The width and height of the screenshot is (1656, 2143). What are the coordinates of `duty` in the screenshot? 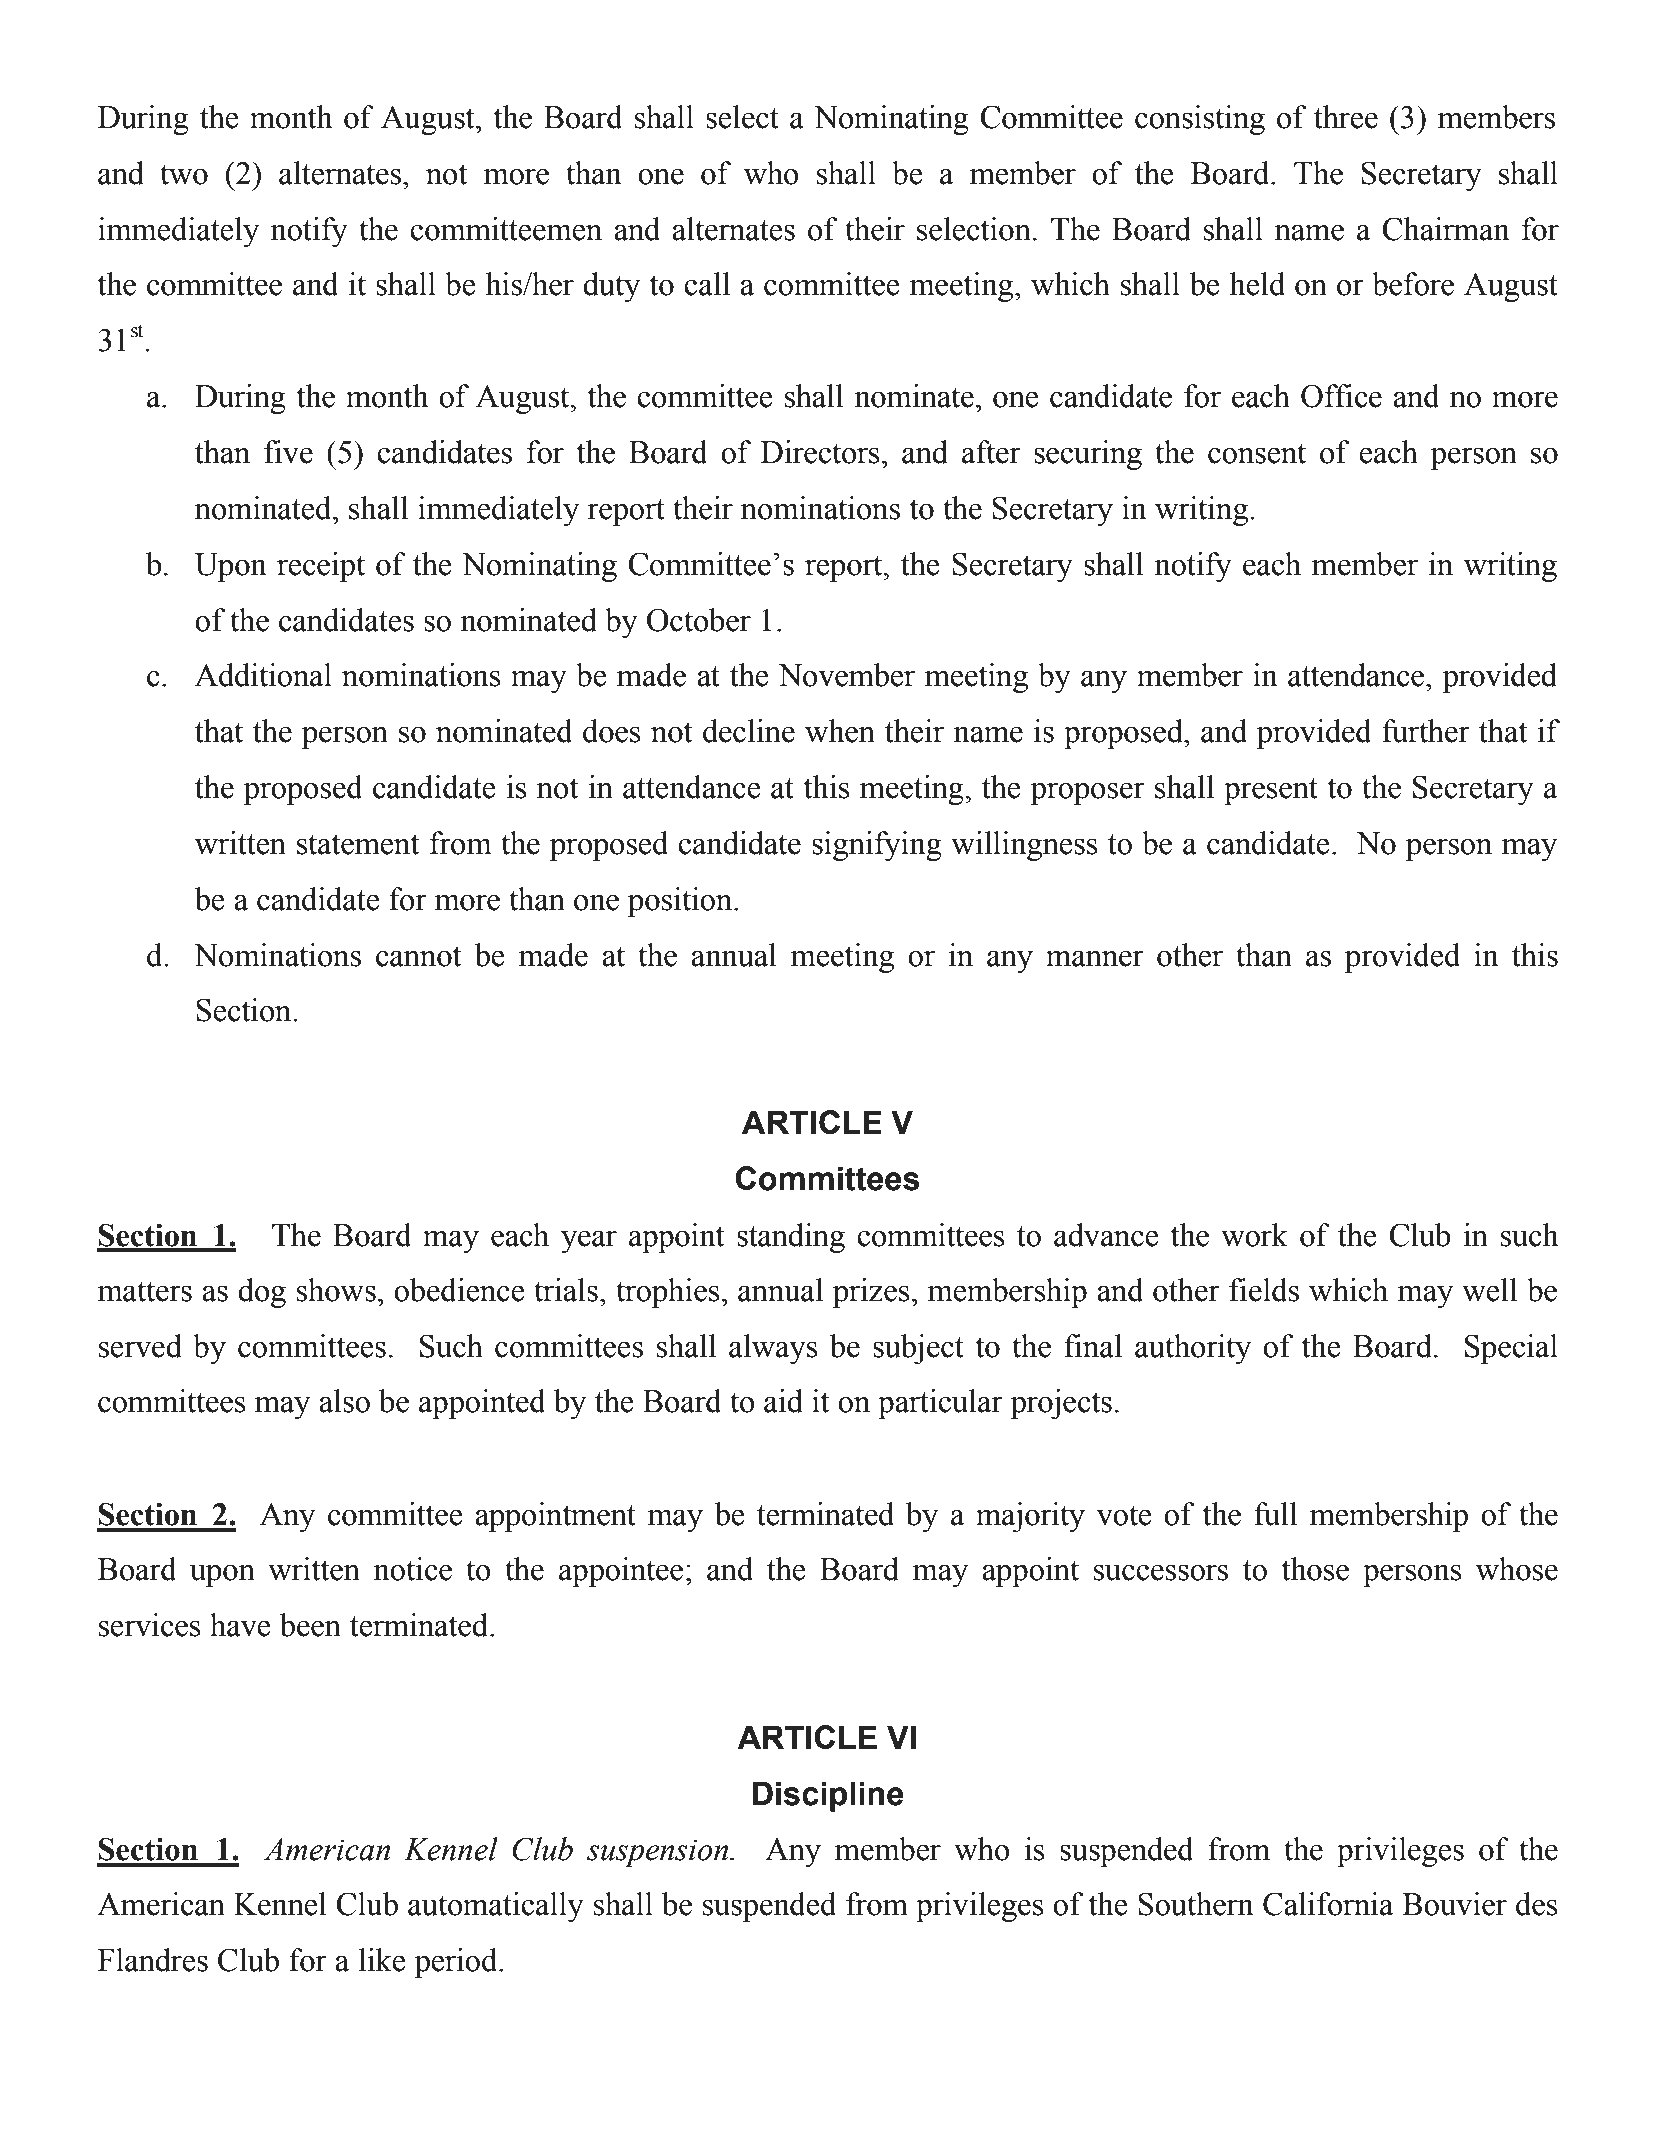 It's located at (611, 287).
